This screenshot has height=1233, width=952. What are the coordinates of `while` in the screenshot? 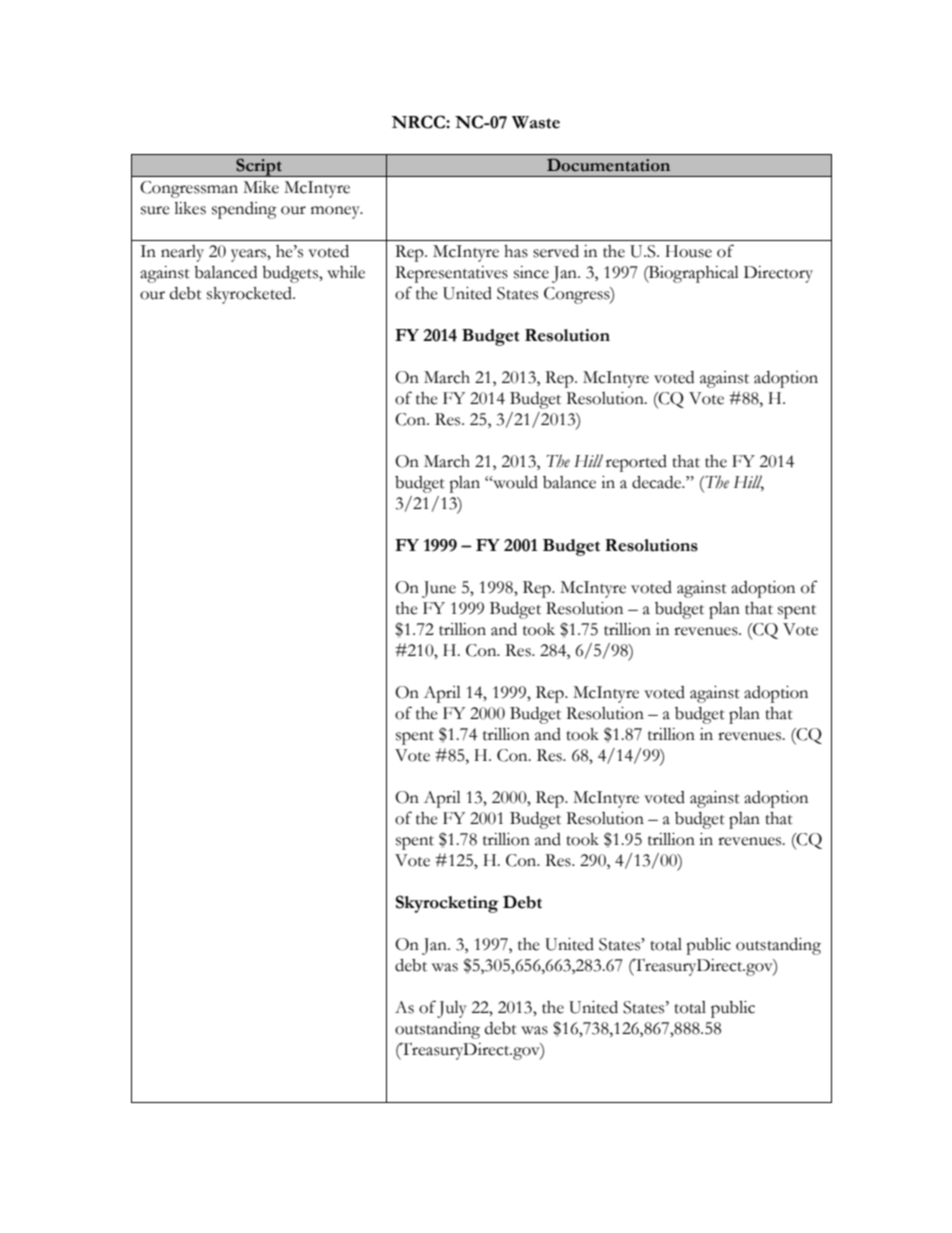 It's located at (346, 272).
